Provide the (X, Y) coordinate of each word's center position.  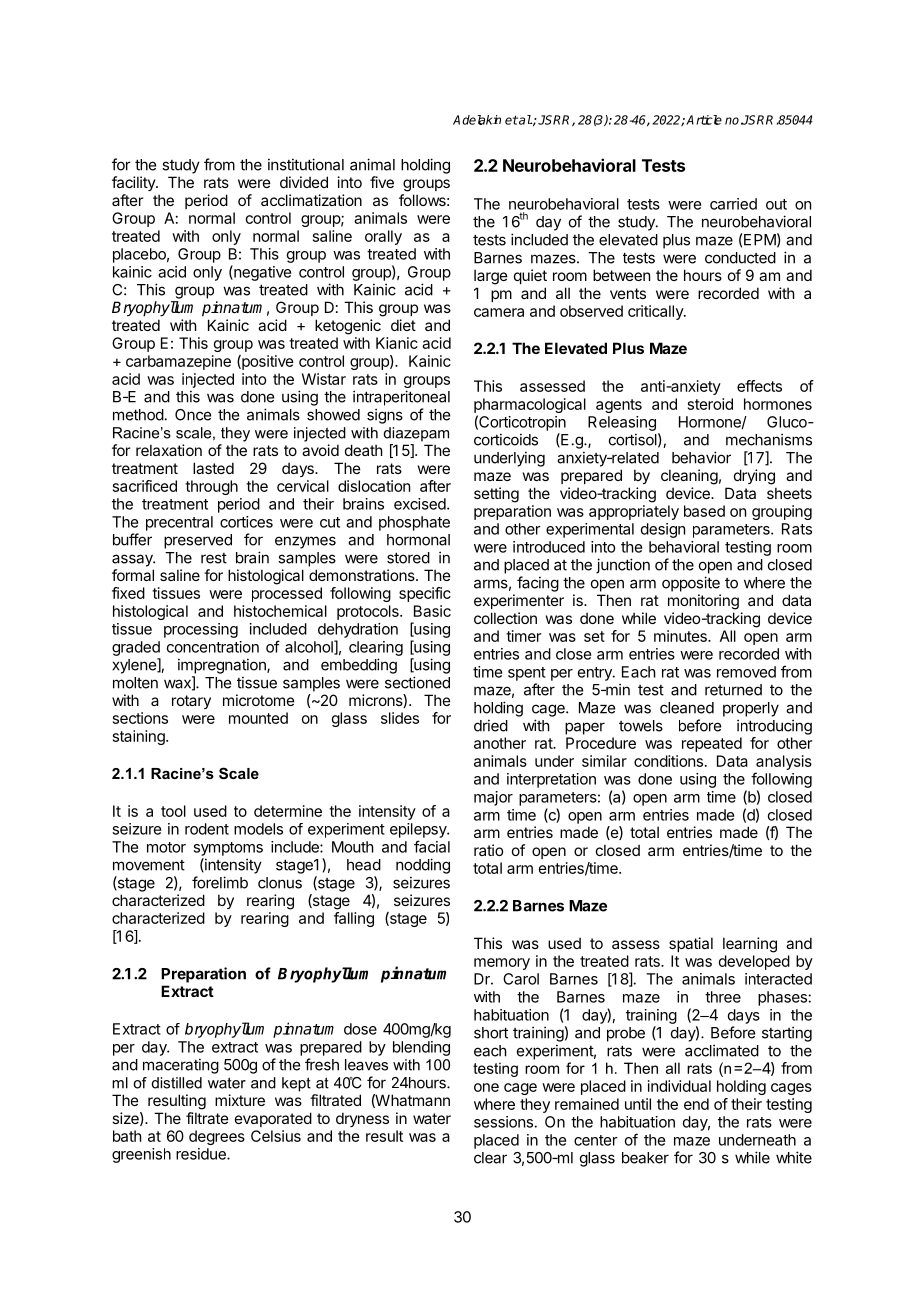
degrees (217, 1137)
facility (134, 183)
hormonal (418, 540)
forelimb (220, 882)
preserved (198, 541)
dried (491, 725)
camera (499, 312)
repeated (712, 744)
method (138, 415)
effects (759, 386)
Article (704, 120)
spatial (691, 944)
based (704, 511)
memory (502, 964)
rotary (191, 702)
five (382, 182)
